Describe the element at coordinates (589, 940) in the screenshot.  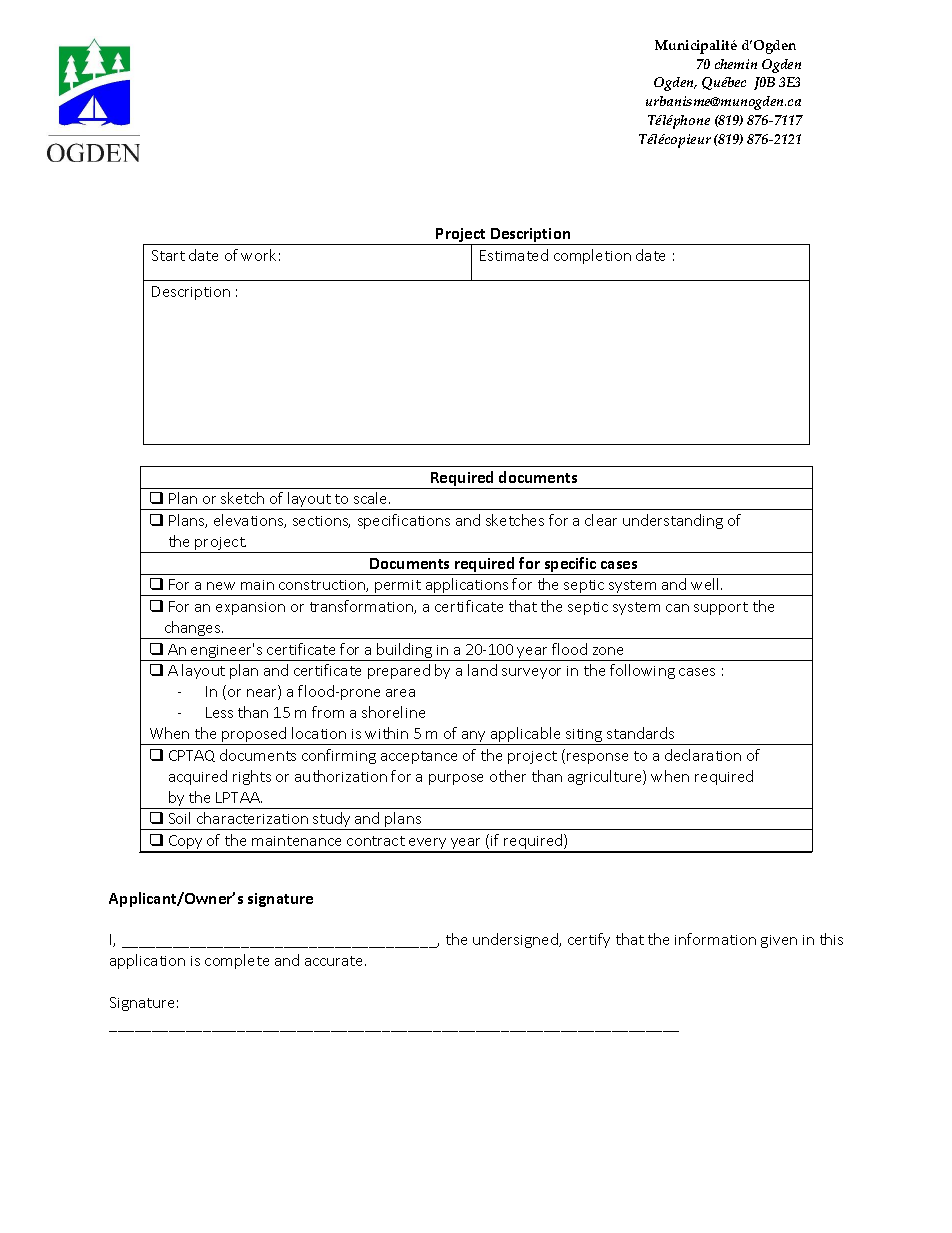
I see `certify` at that location.
